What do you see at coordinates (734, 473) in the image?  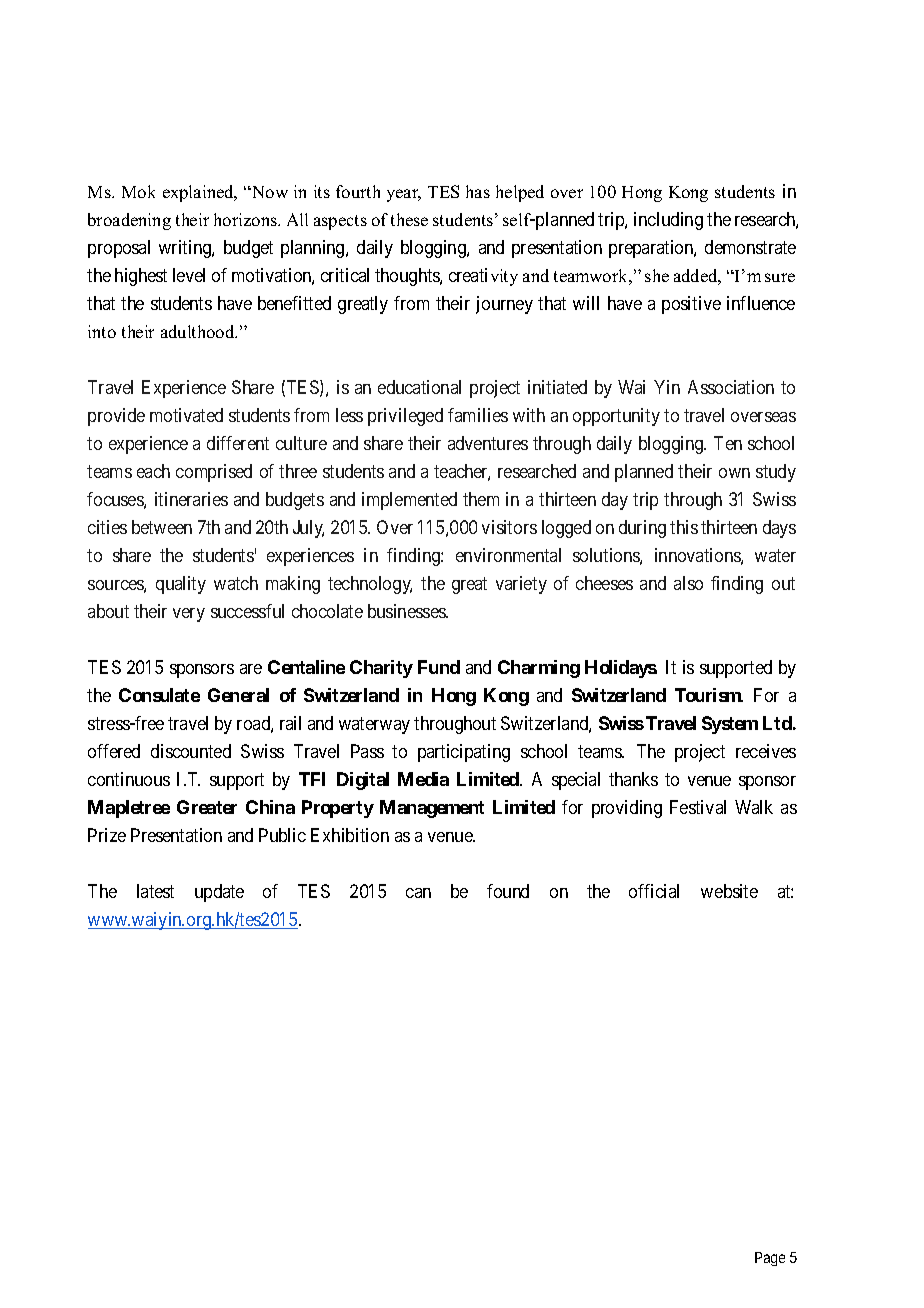 I see `own` at bounding box center [734, 473].
